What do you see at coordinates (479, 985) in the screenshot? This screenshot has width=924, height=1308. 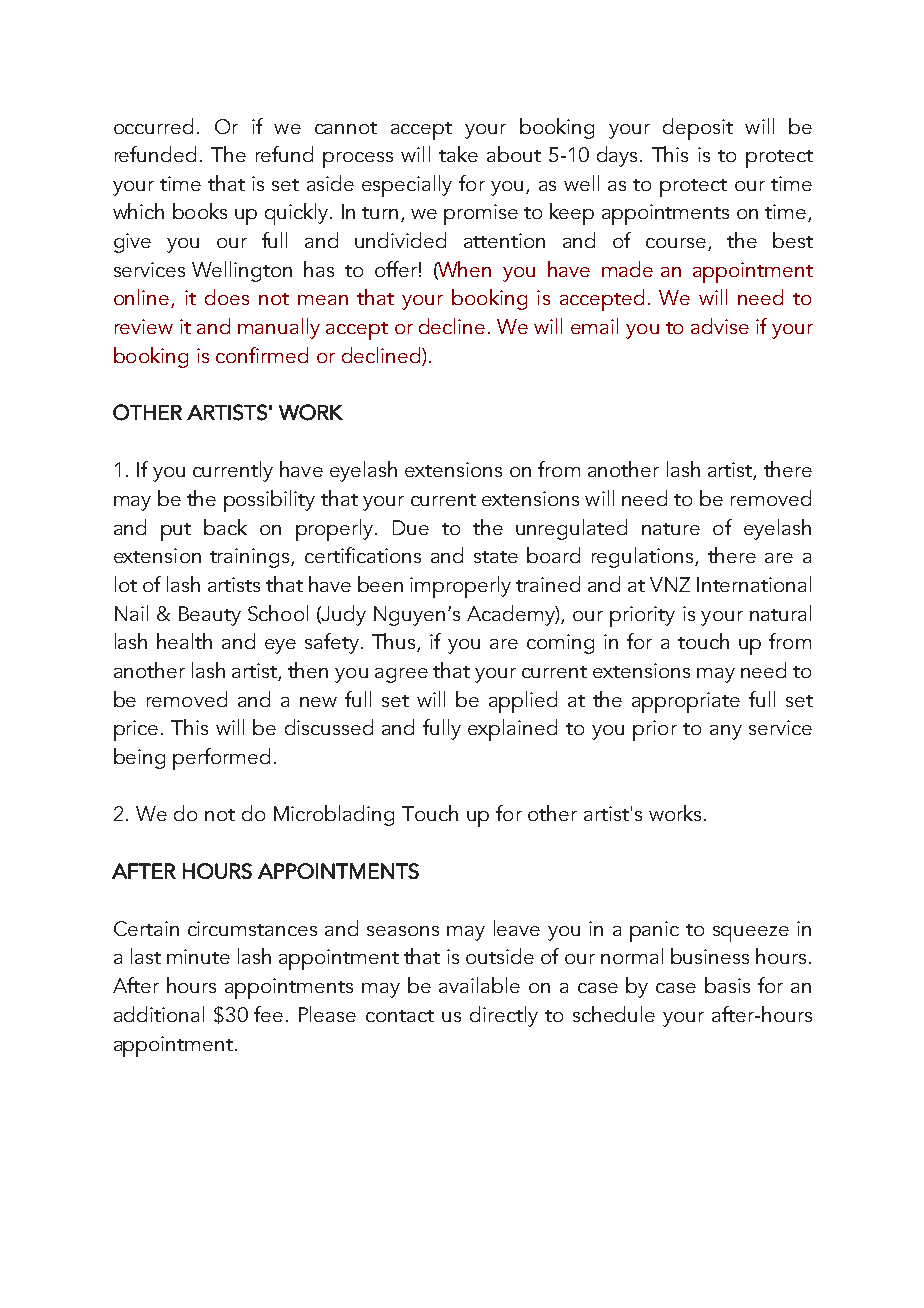 I see `available` at bounding box center [479, 985].
